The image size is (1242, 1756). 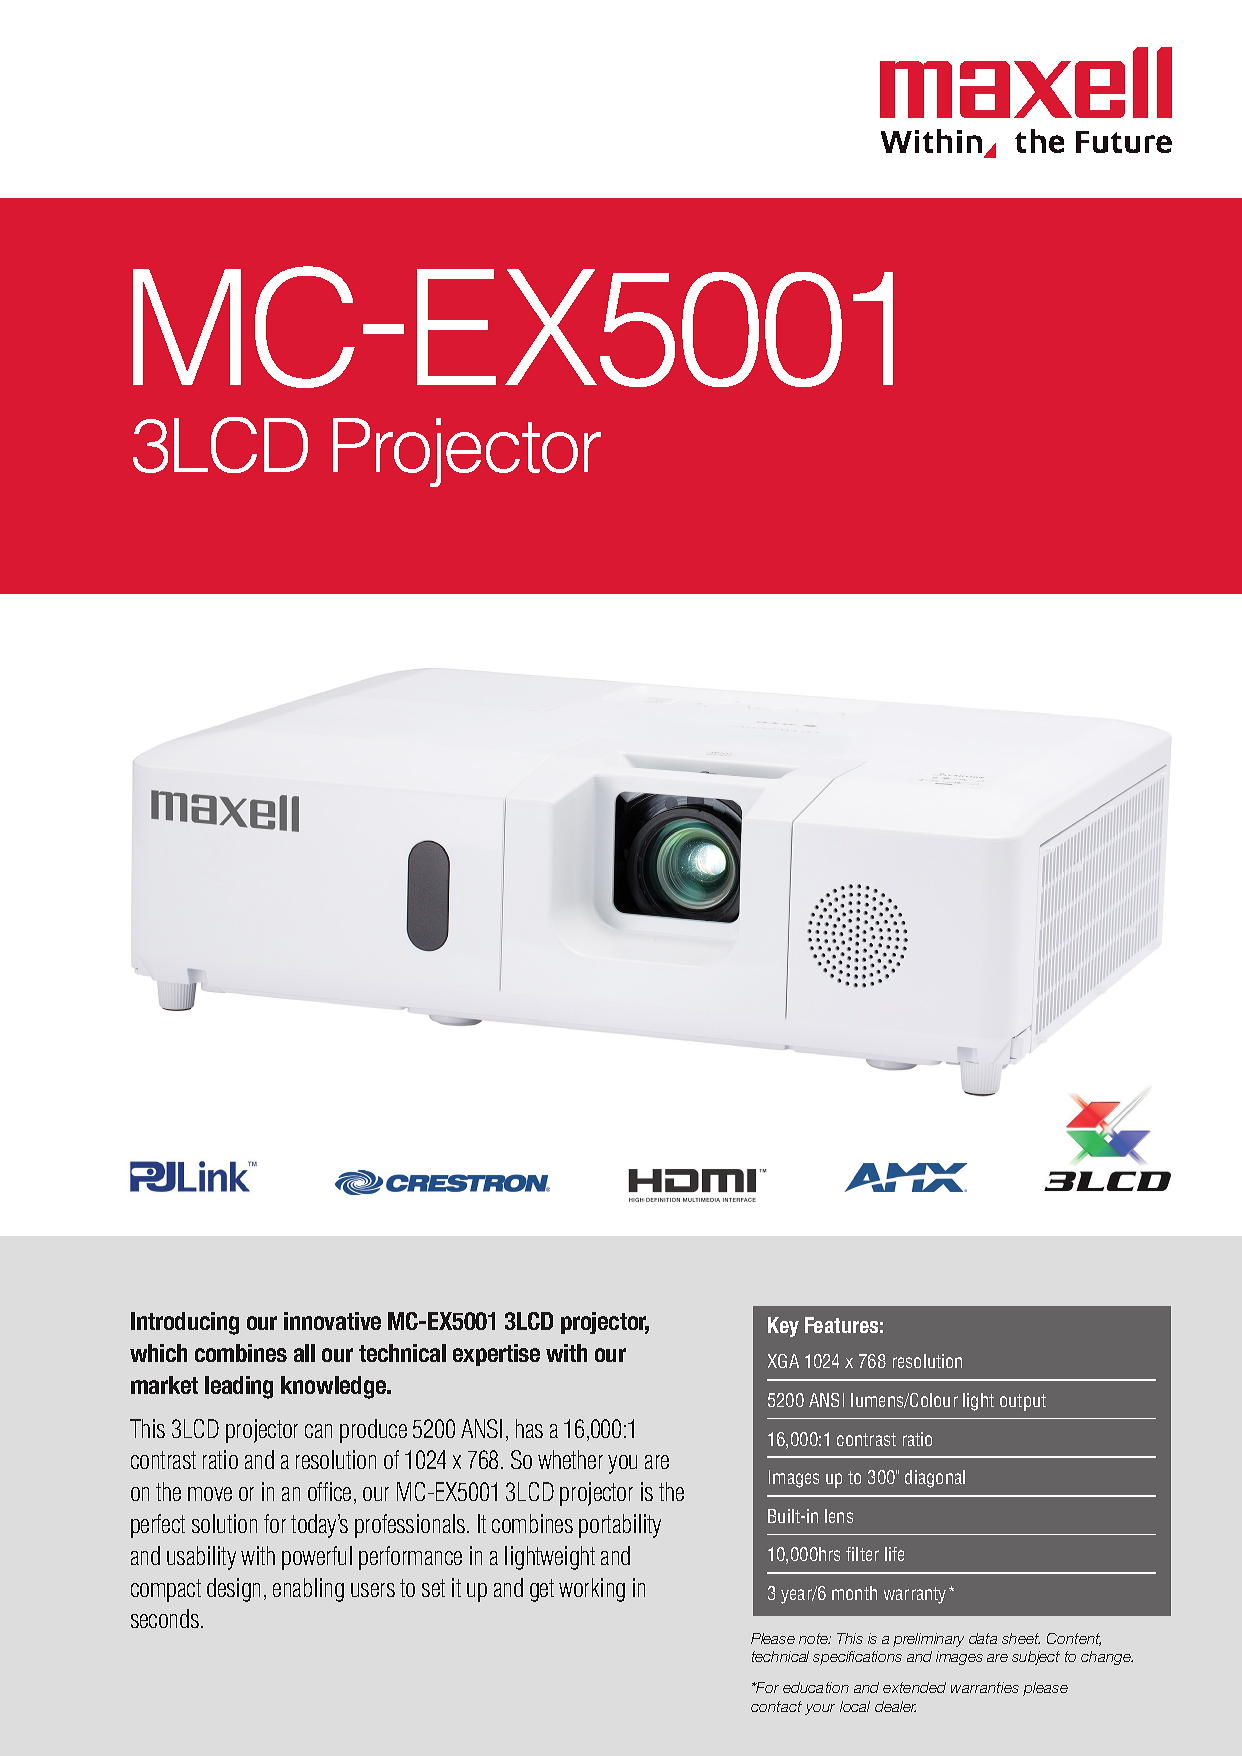 What do you see at coordinates (1023, 1402) in the page?
I see `output` at bounding box center [1023, 1402].
